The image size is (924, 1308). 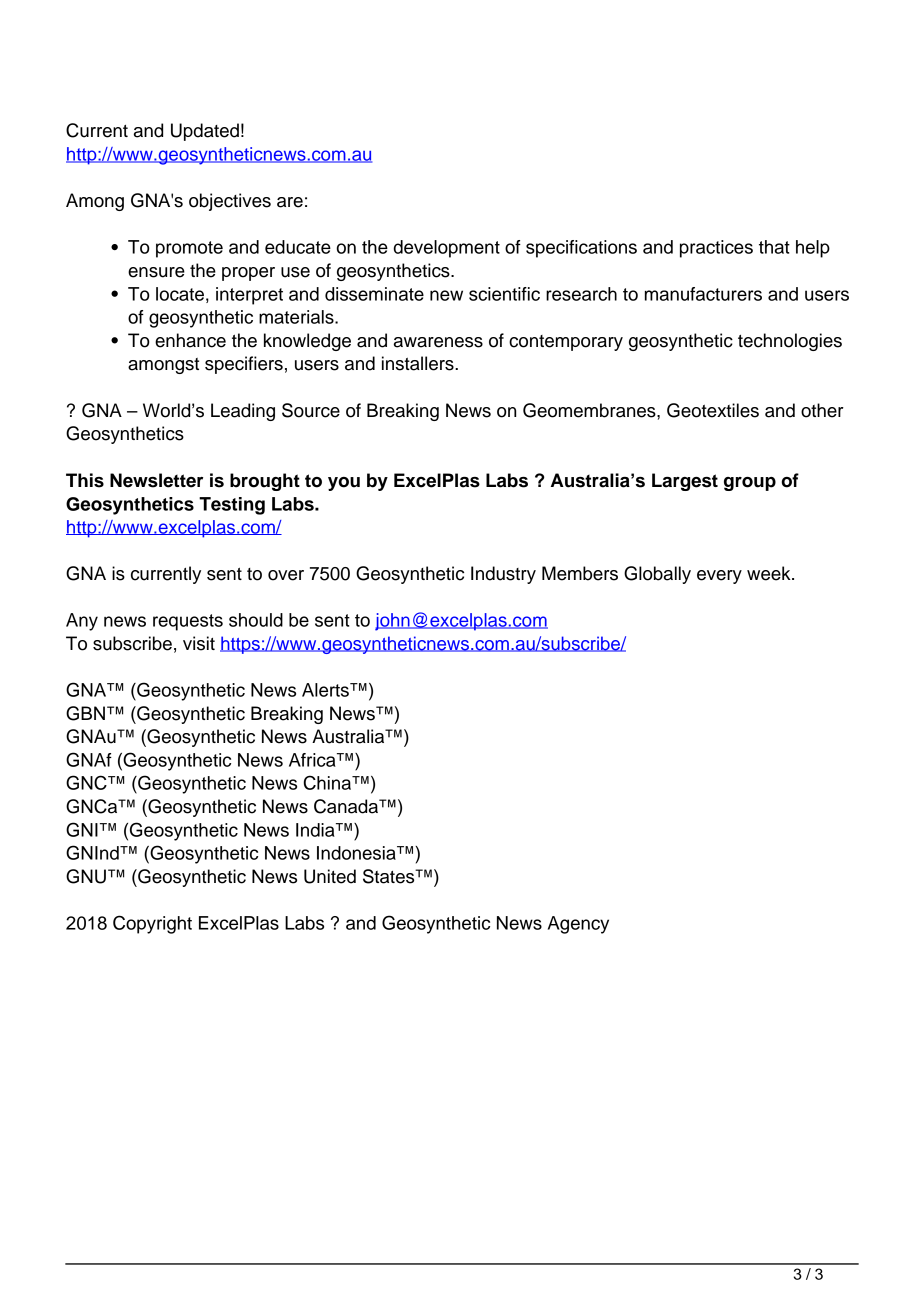 I want to click on Alerts, so click(x=326, y=690).
